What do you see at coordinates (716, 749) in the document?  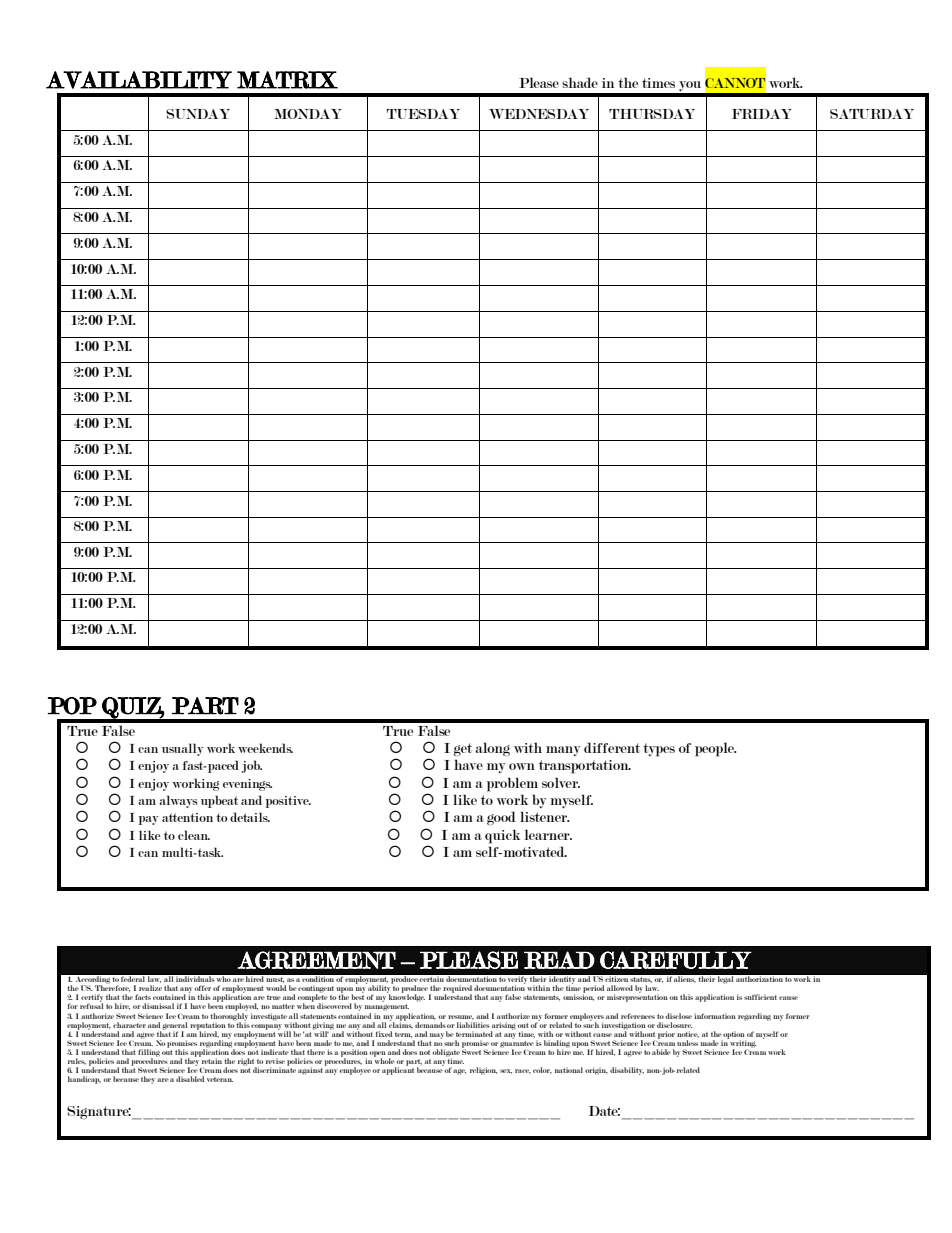 I see `people` at bounding box center [716, 749].
